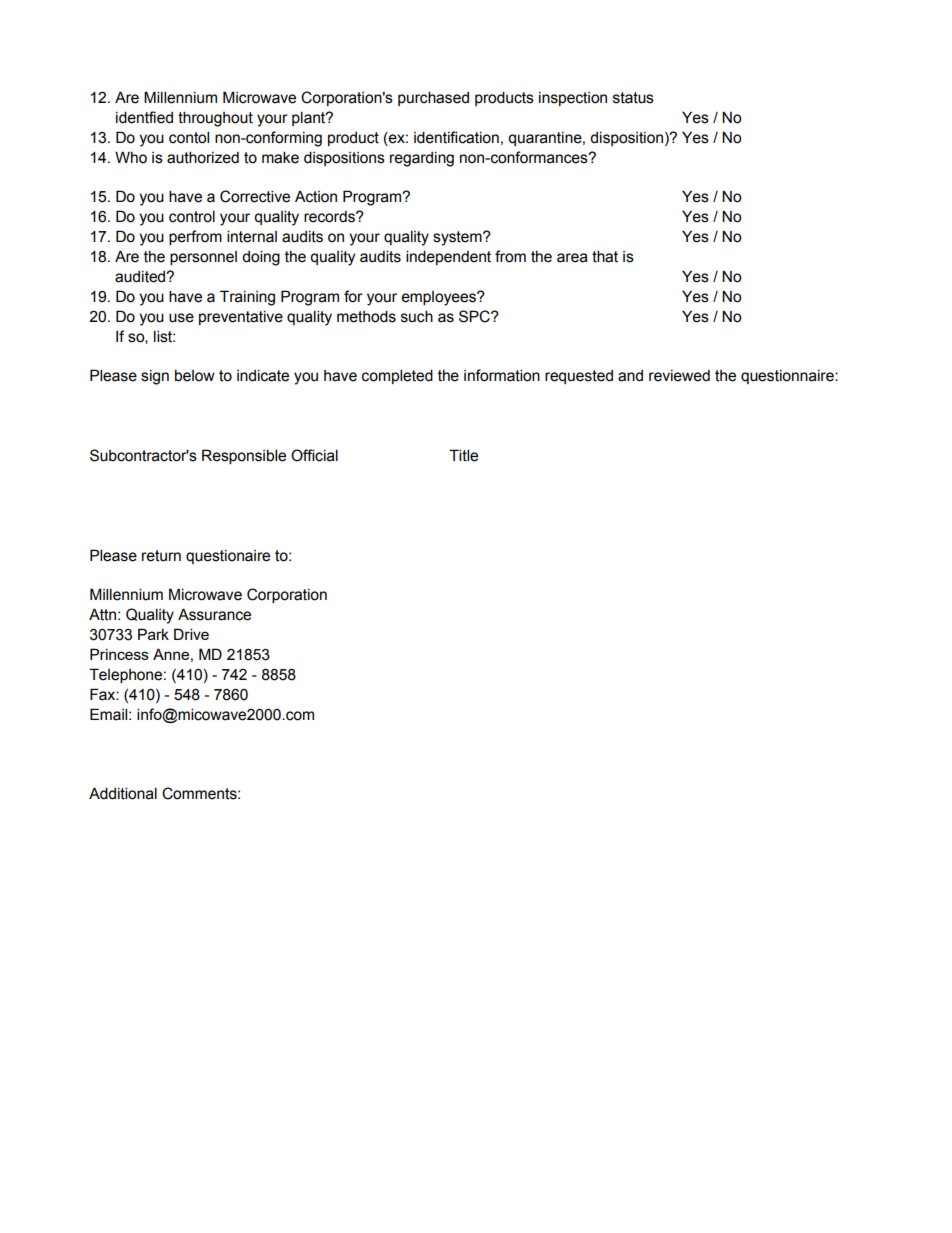  What do you see at coordinates (195, 375) in the screenshot?
I see `below` at bounding box center [195, 375].
